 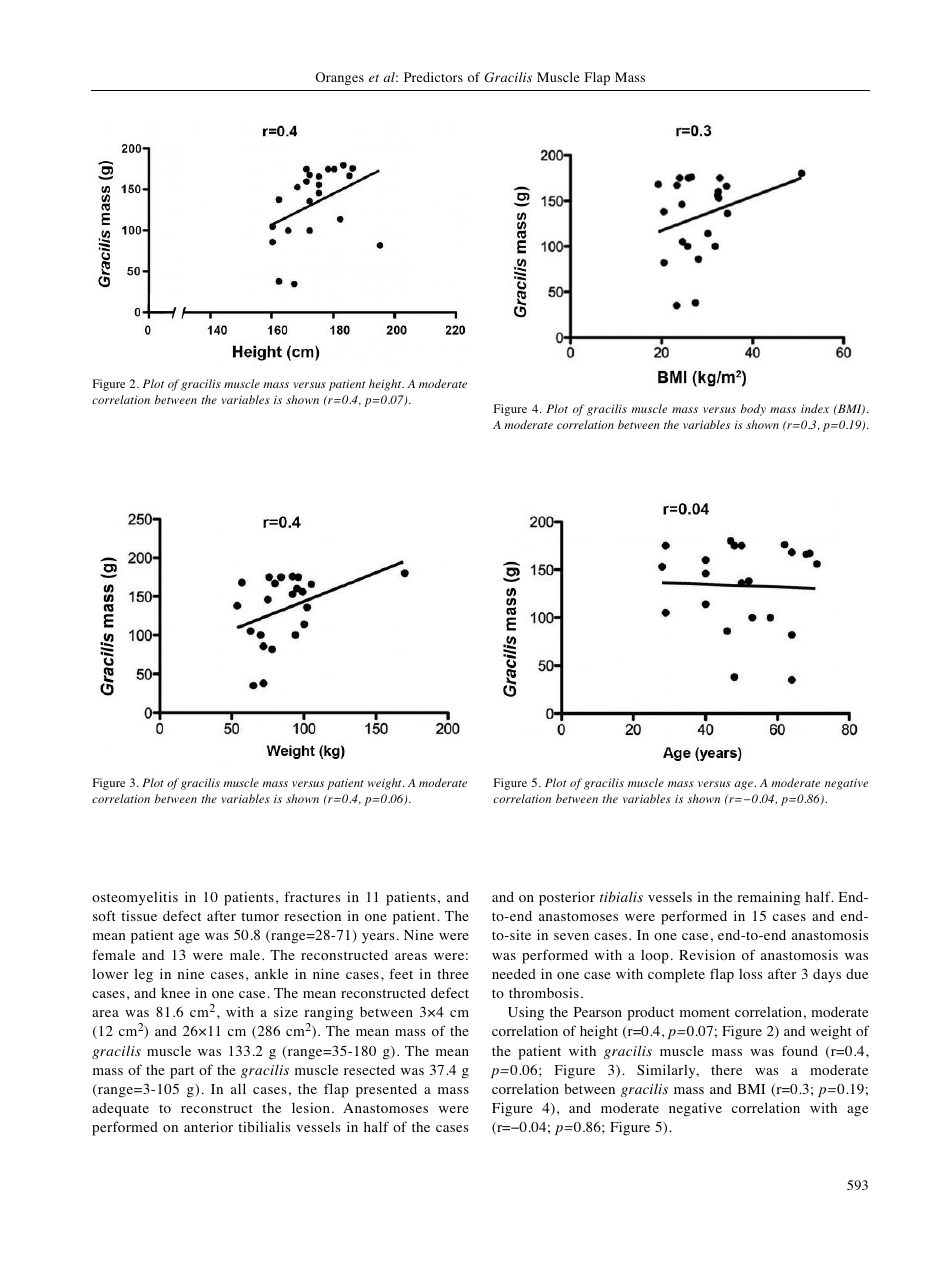 What do you see at coordinates (567, 898) in the screenshot?
I see `posterior` at bounding box center [567, 898].
